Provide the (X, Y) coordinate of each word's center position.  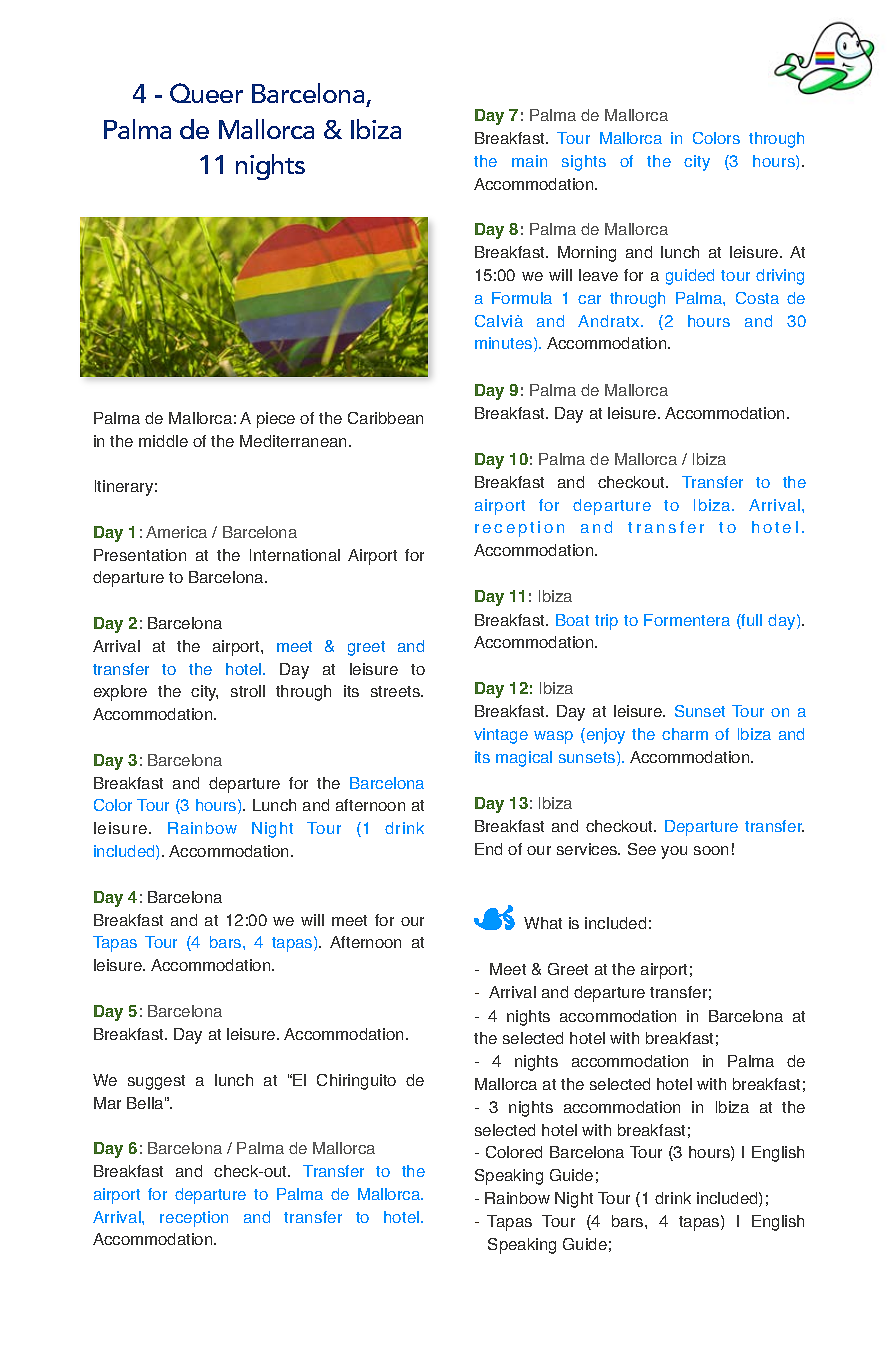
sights (584, 163)
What (543, 923)
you (674, 852)
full (751, 621)
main (529, 161)
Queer (206, 93)
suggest (156, 1082)
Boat (572, 620)
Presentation (140, 555)
